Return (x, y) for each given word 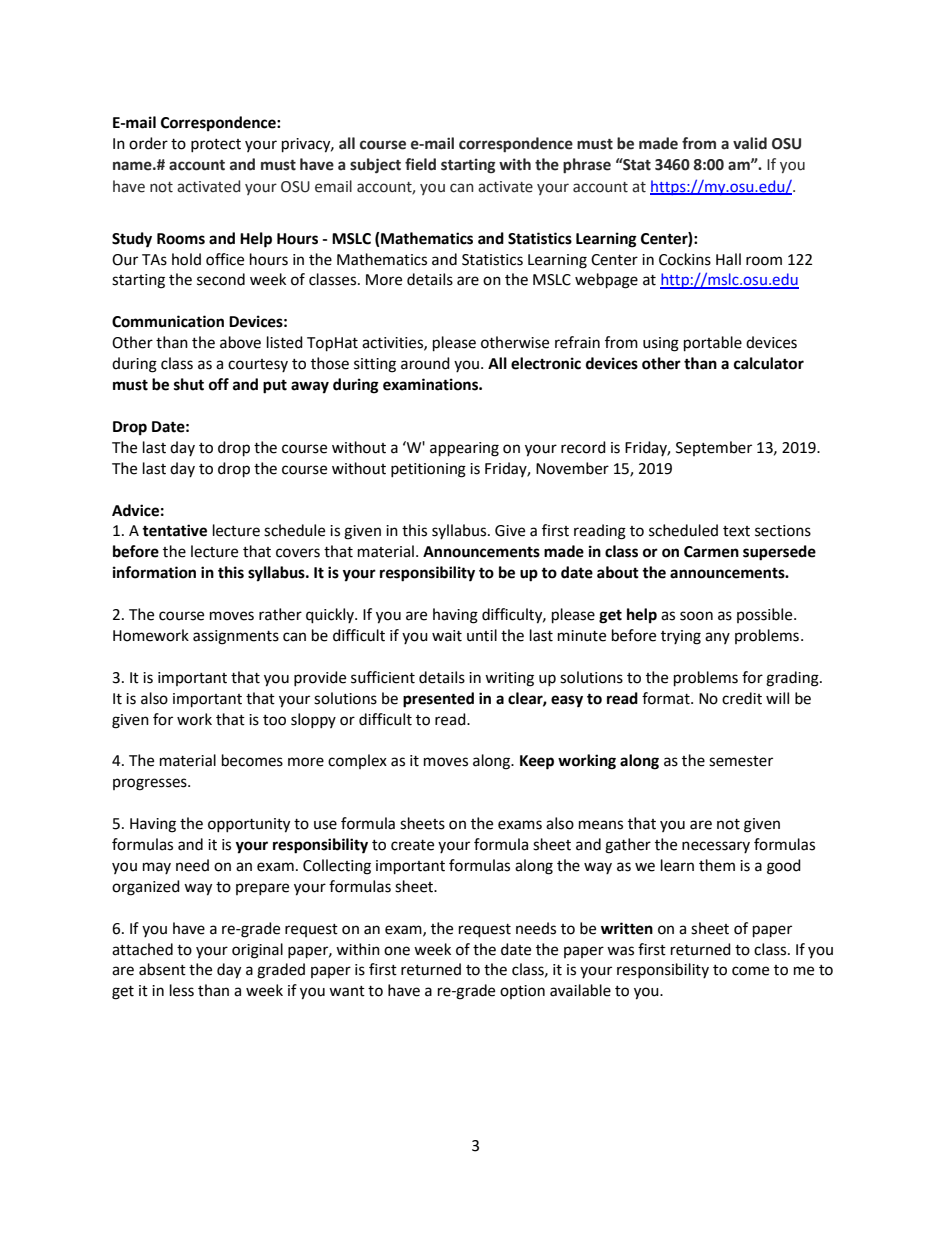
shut (189, 384)
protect (216, 145)
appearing (464, 449)
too (274, 720)
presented (438, 700)
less (182, 990)
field (420, 164)
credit (742, 698)
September (714, 448)
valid (750, 143)
